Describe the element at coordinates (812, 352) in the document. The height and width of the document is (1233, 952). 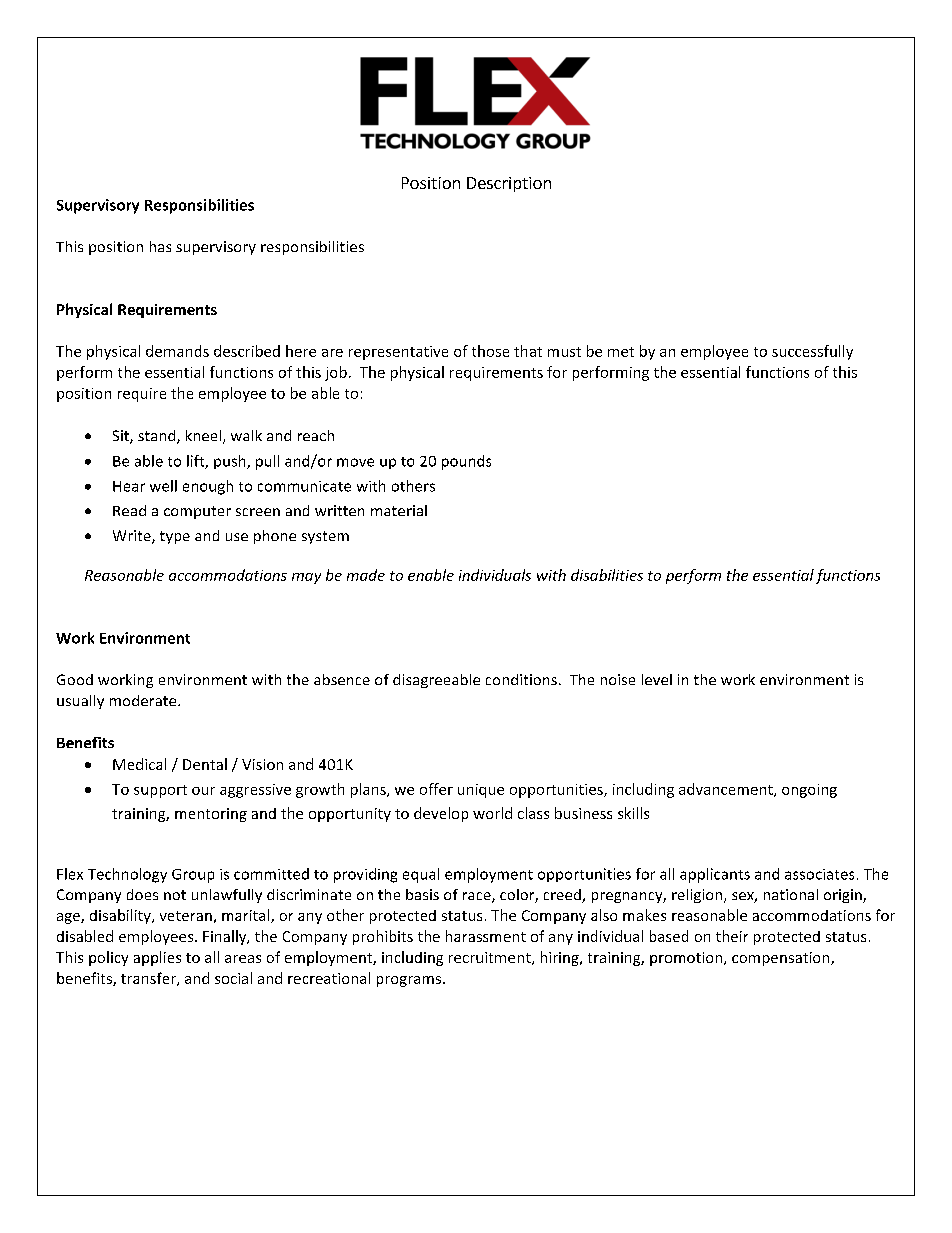
I see `successfully` at that location.
